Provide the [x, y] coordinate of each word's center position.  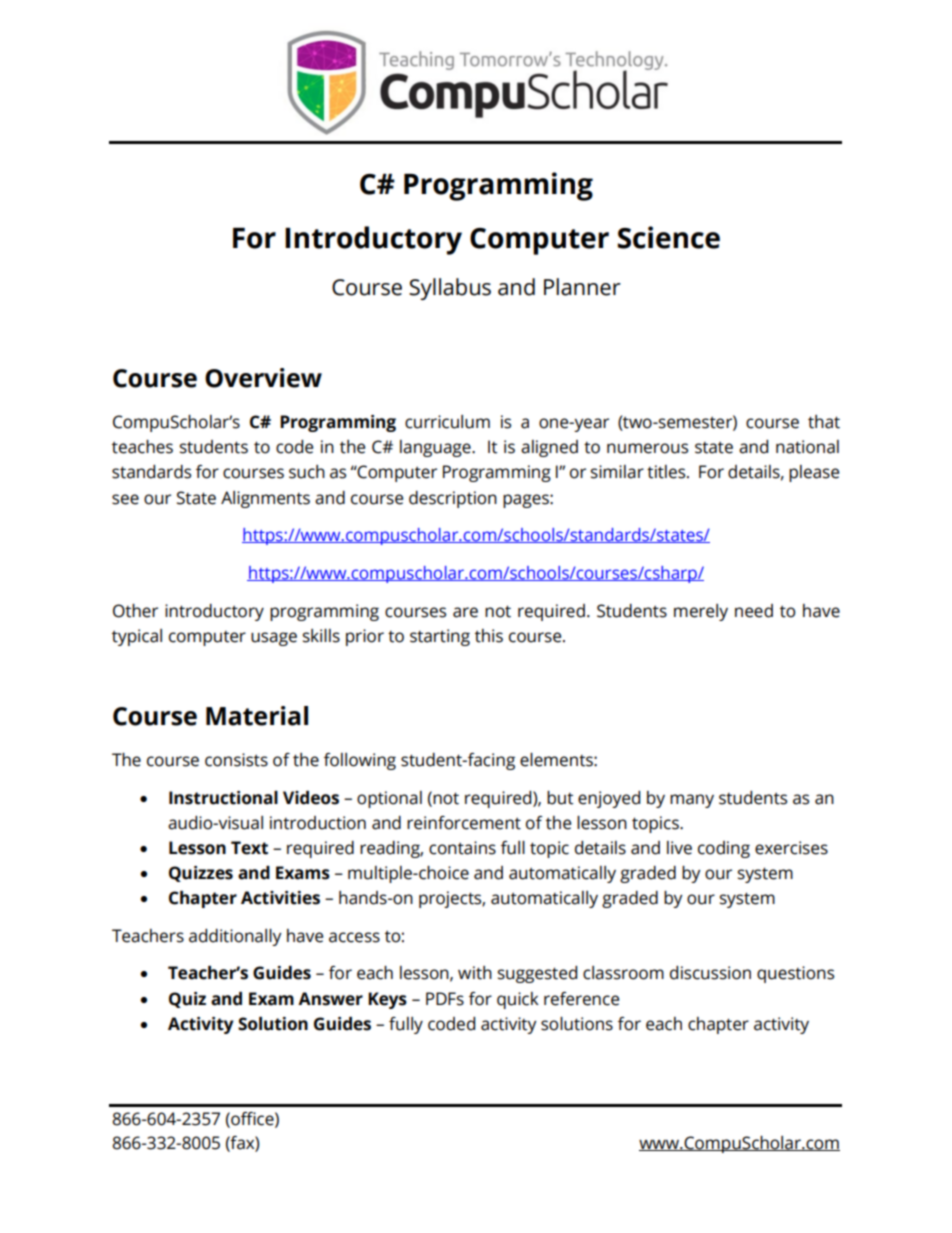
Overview [263, 378]
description [453, 499]
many [692, 801]
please [814, 473]
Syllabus [450, 289]
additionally [235, 937]
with [475, 973]
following [360, 761]
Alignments [265, 499]
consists [236, 760]
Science [669, 237]
